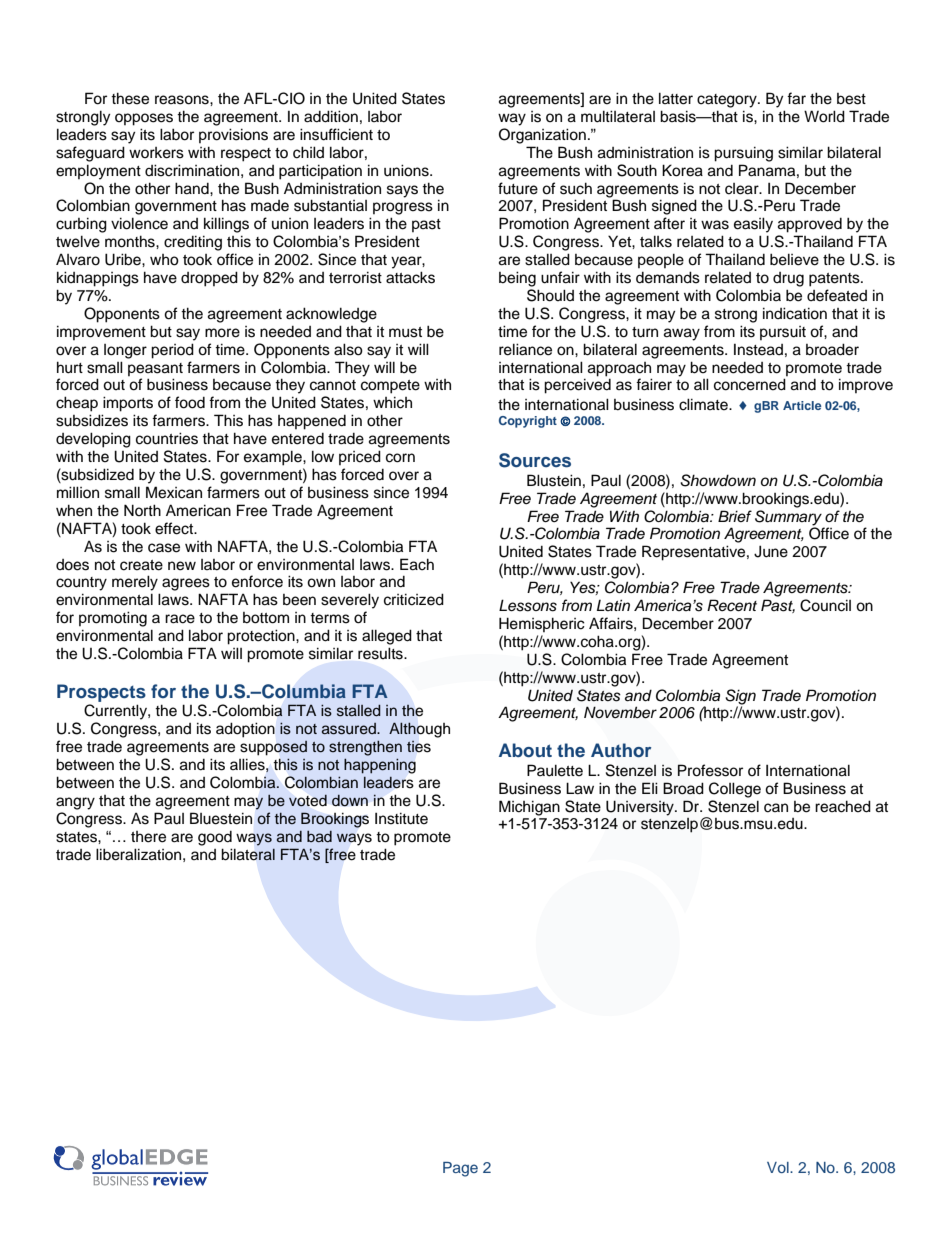  What do you see at coordinates (641, 808) in the document?
I see `University` at bounding box center [641, 808].
